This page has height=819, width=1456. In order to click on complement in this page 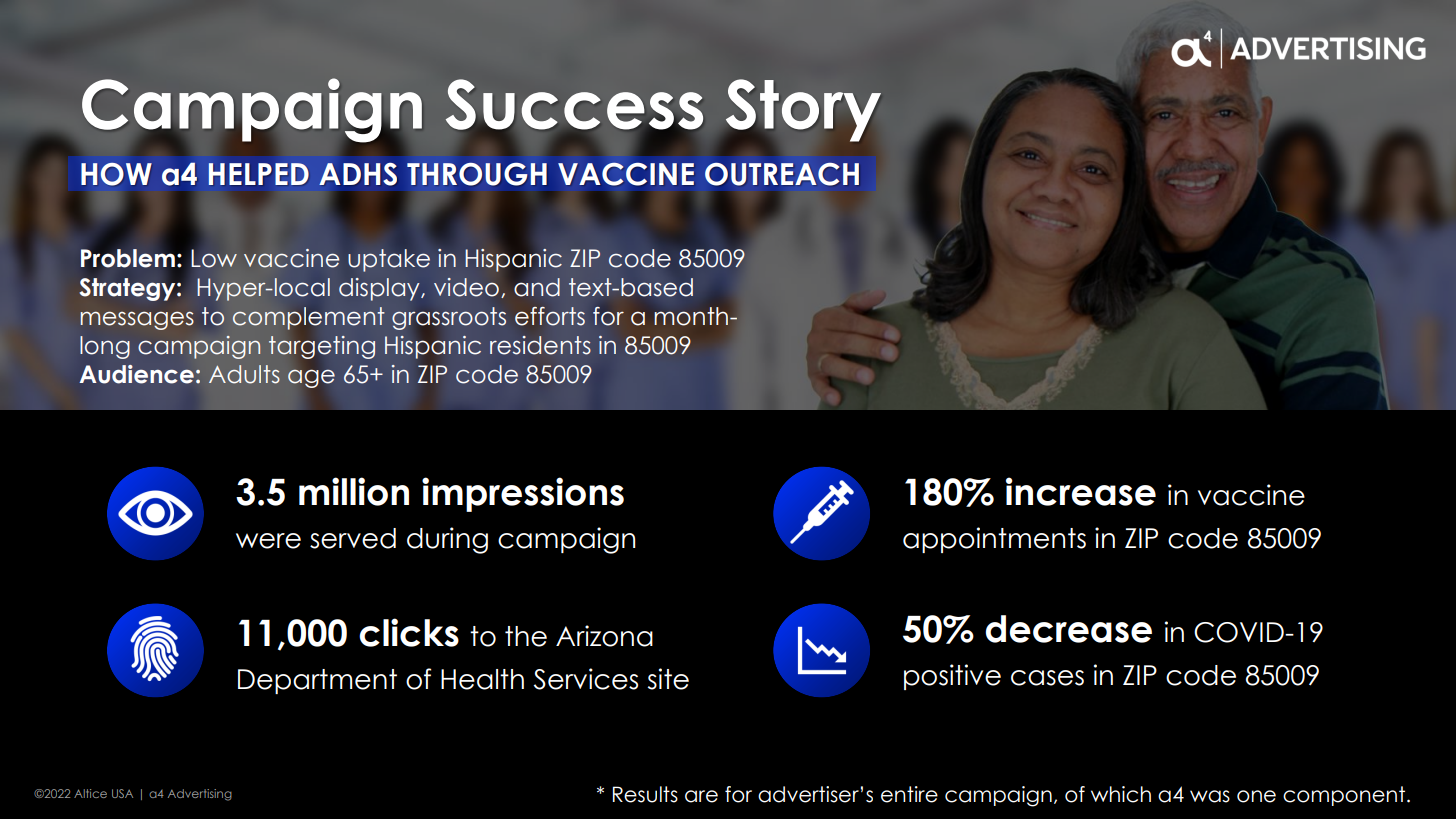, I will do `click(309, 318)`.
